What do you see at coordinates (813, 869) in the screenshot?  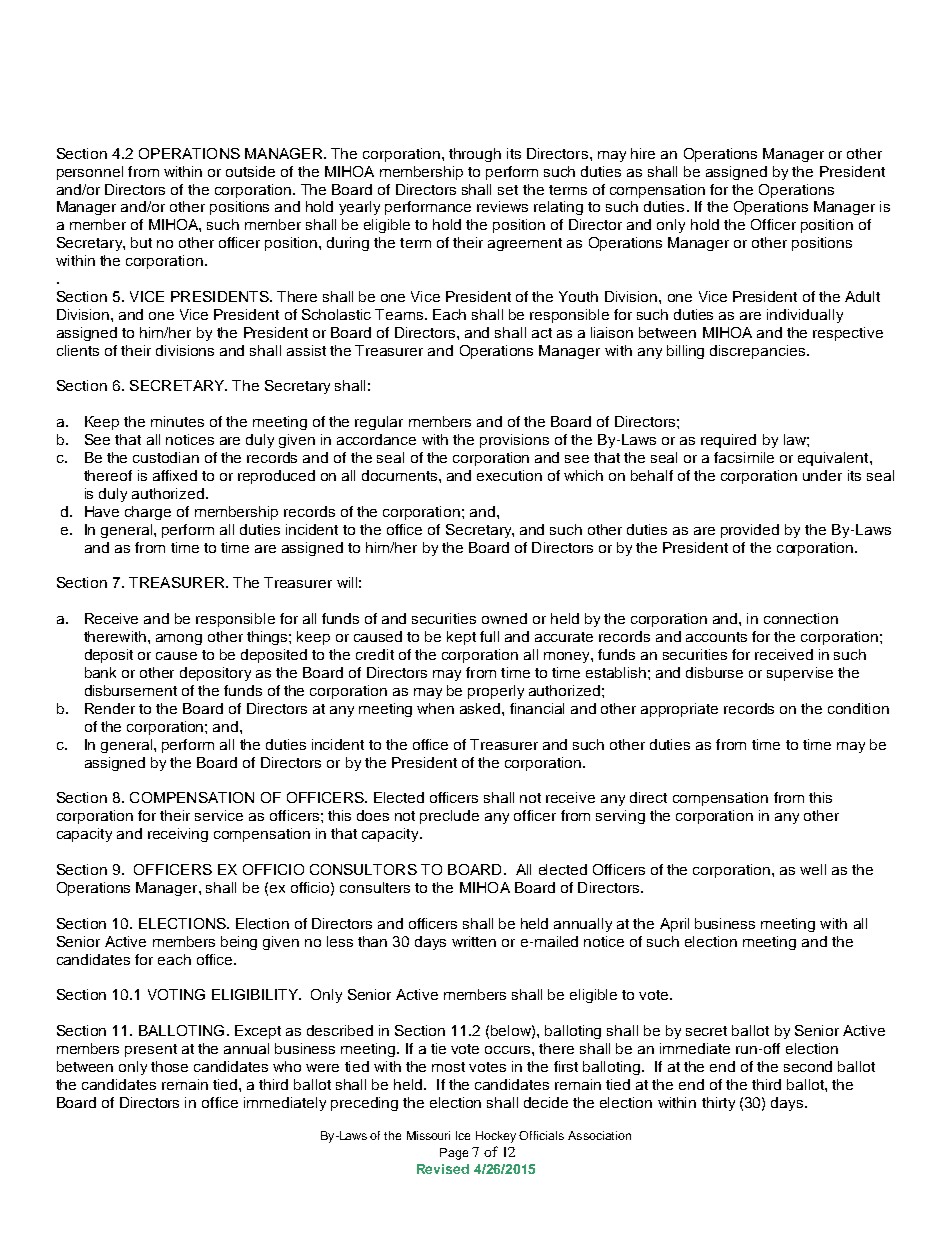 I see `well` at bounding box center [813, 869].
